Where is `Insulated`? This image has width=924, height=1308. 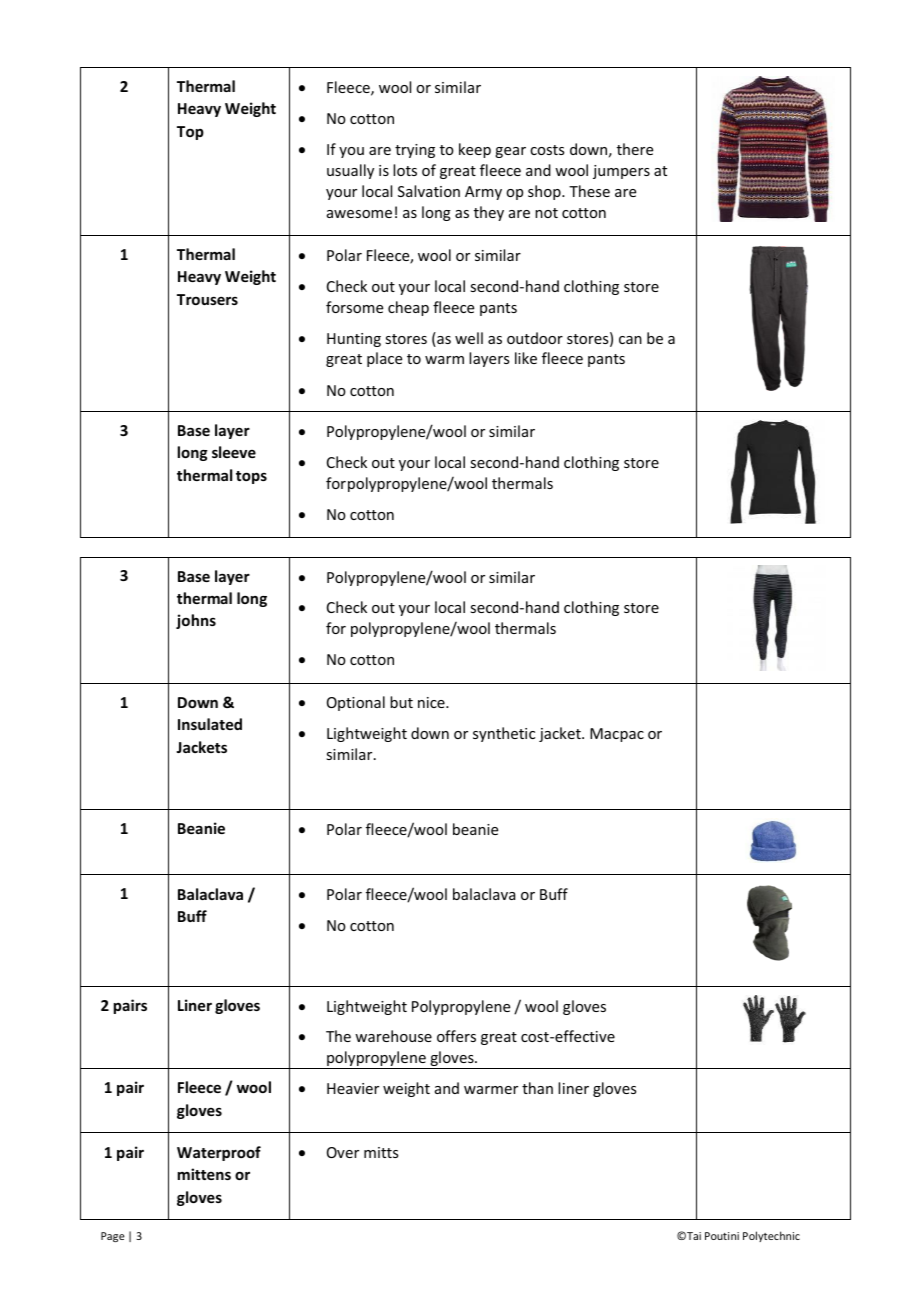
Insulated is located at coordinates (210, 724).
